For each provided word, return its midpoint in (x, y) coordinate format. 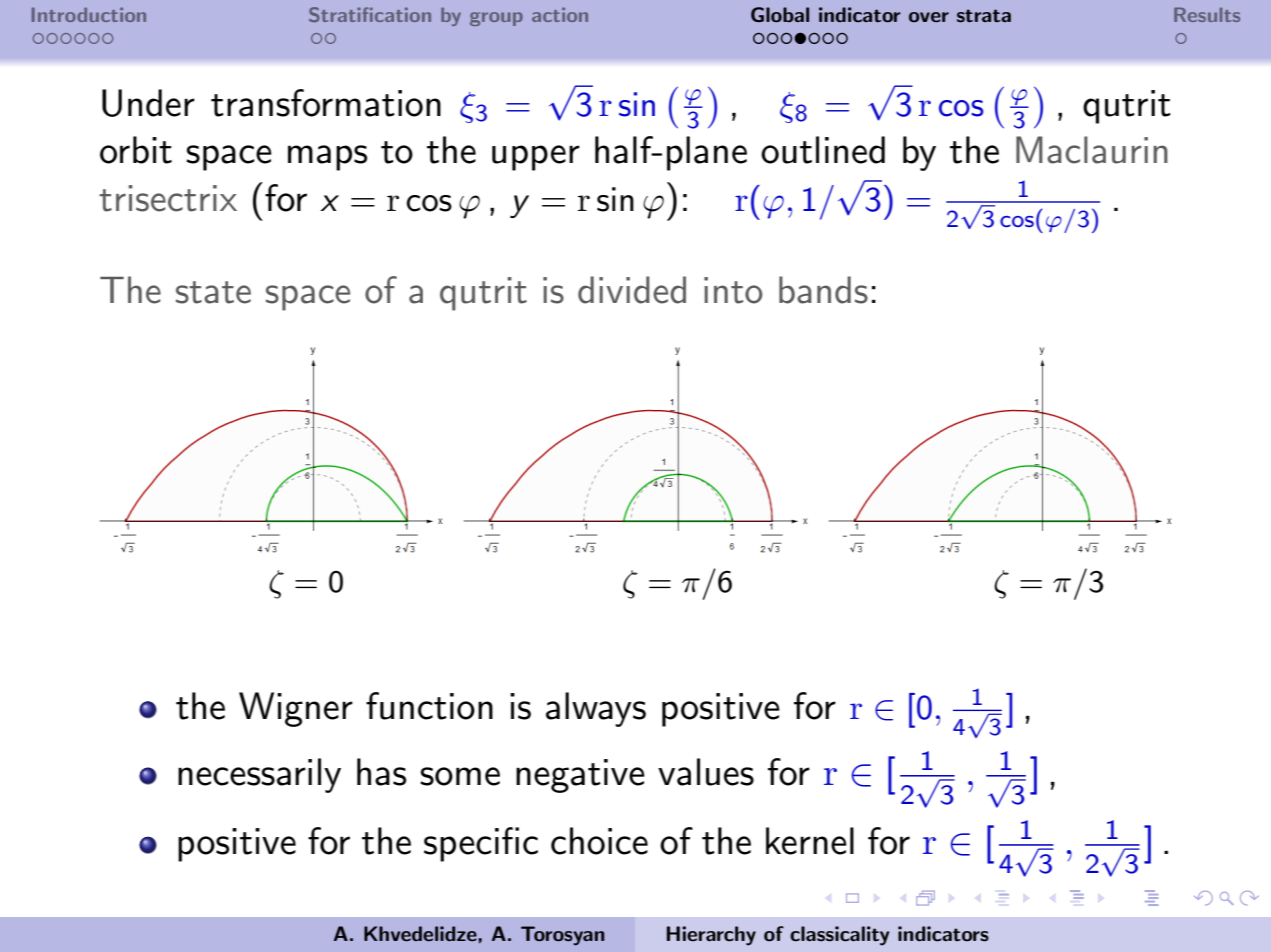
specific (481, 844)
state (213, 292)
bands (823, 290)
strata (984, 15)
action (560, 14)
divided (632, 290)
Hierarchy (711, 936)
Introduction (89, 14)
